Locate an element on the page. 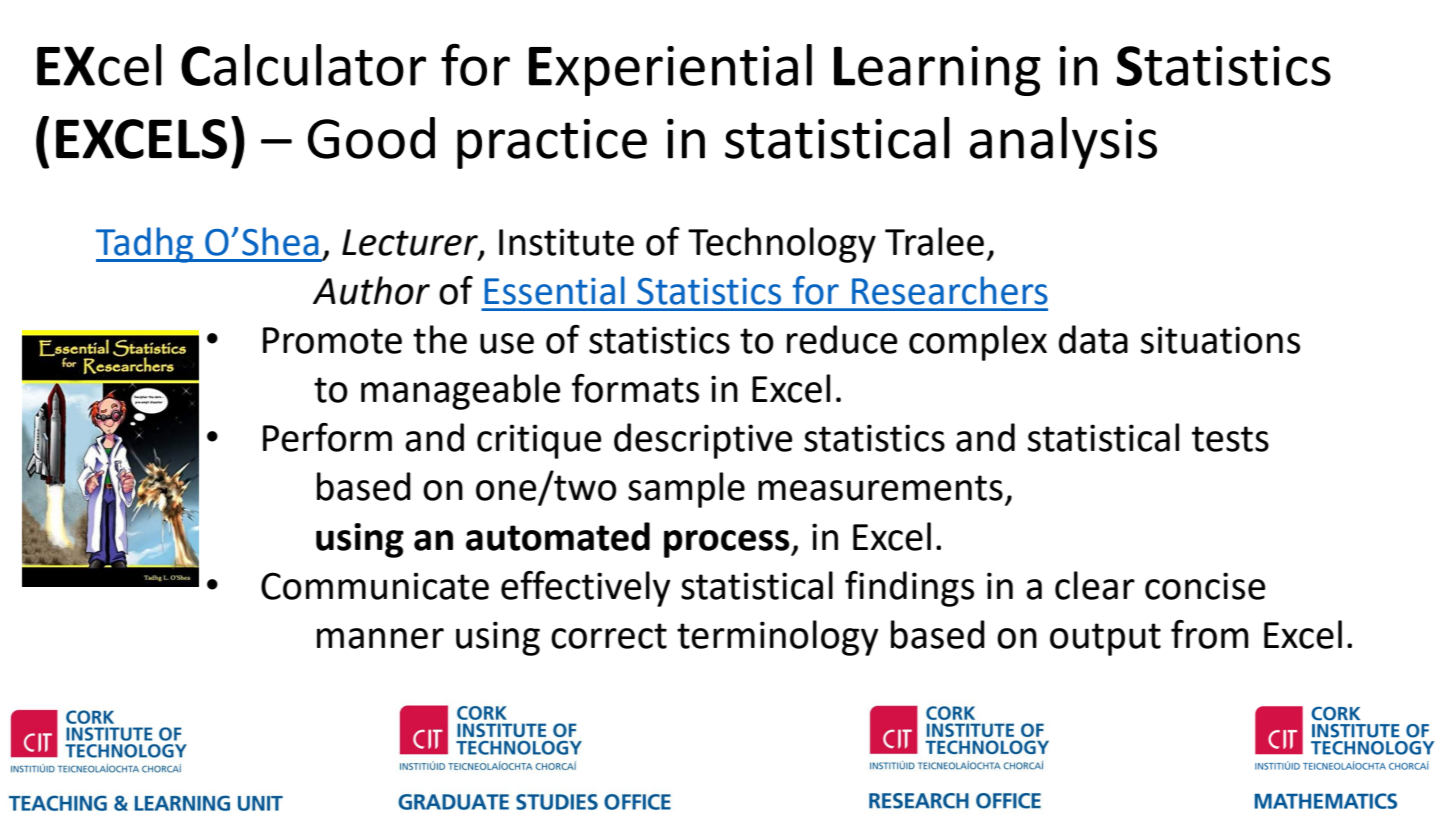 The image size is (1456, 819). Learning is located at coordinates (937, 71).
